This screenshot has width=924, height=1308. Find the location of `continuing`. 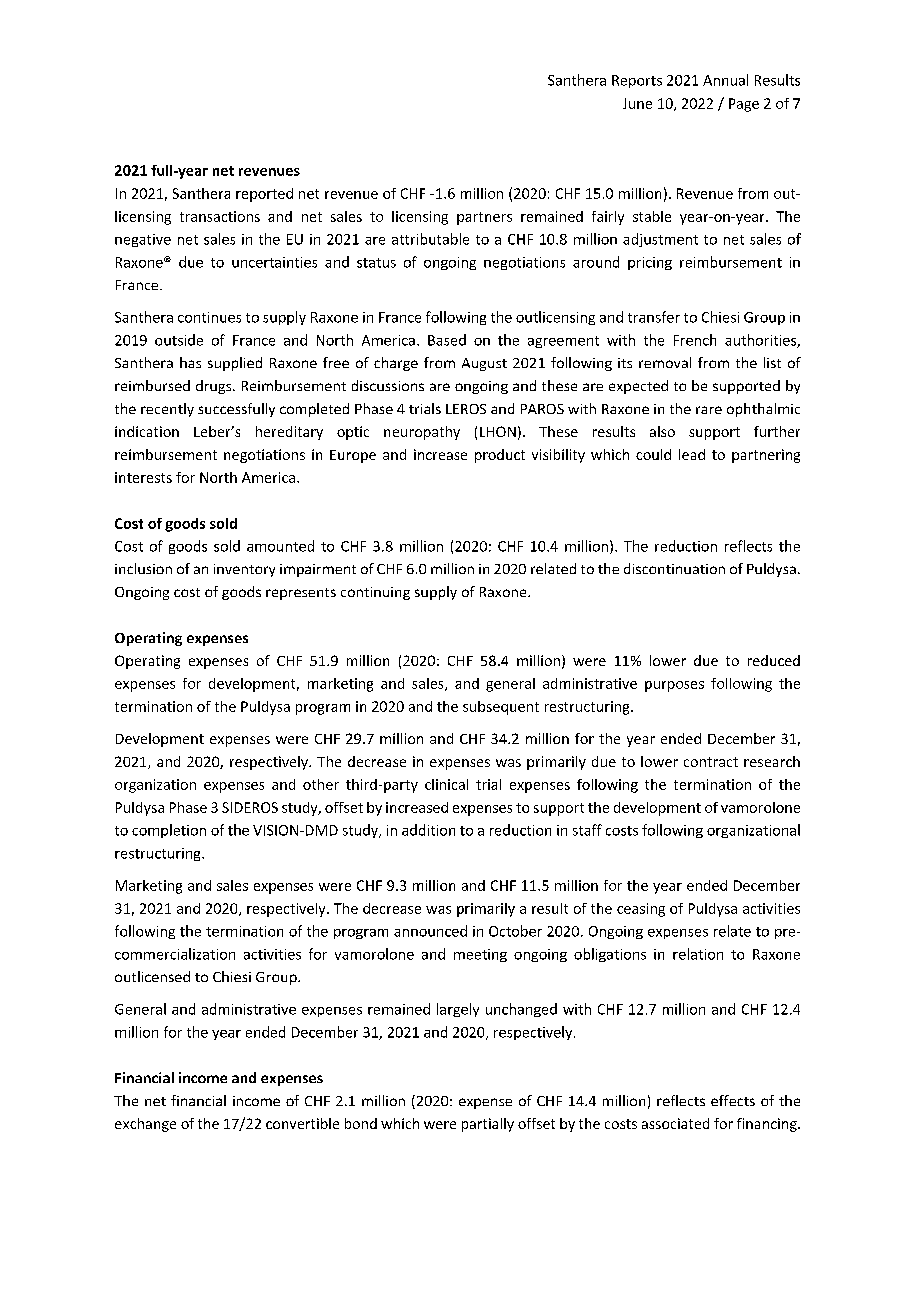

continuing is located at coordinates (375, 593).
